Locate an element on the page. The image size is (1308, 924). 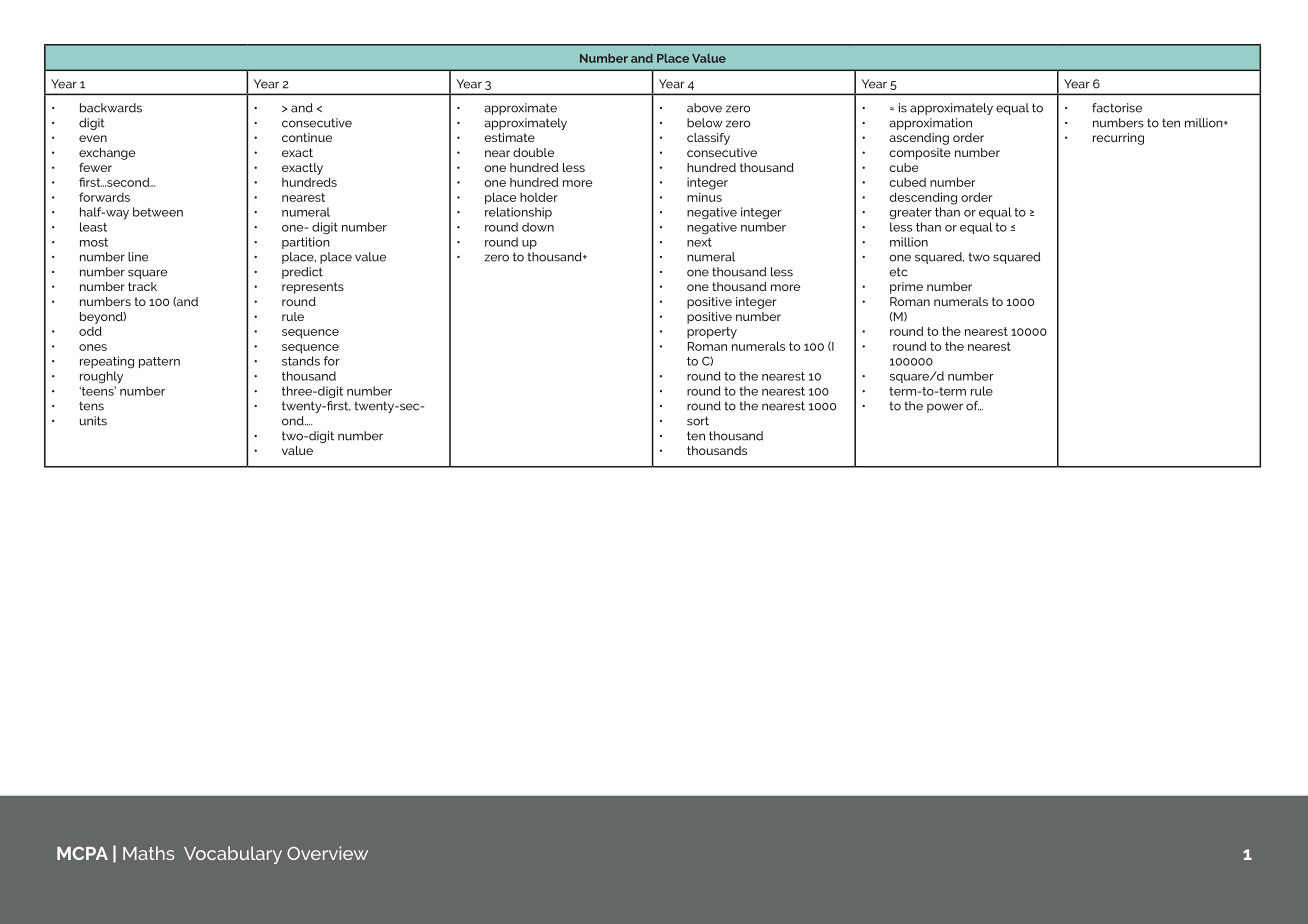
prime is located at coordinates (906, 288).
